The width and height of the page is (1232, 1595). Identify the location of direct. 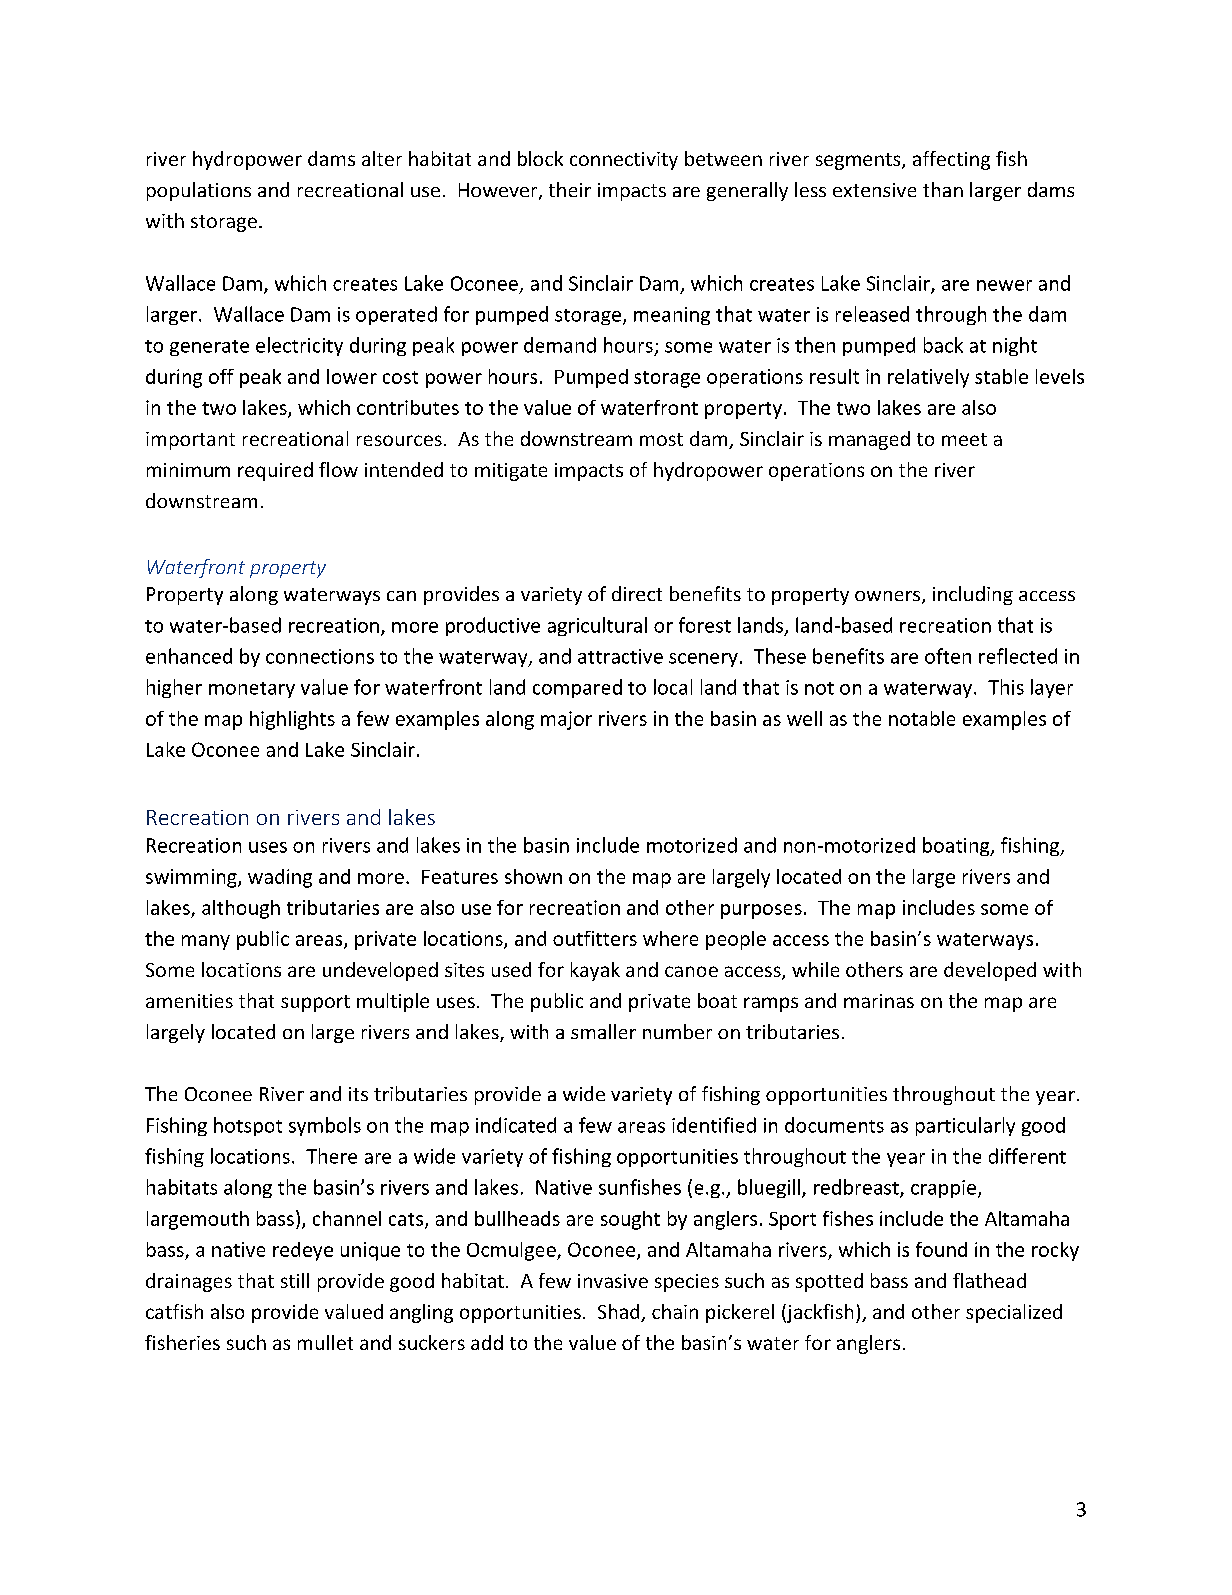
(637, 593).
